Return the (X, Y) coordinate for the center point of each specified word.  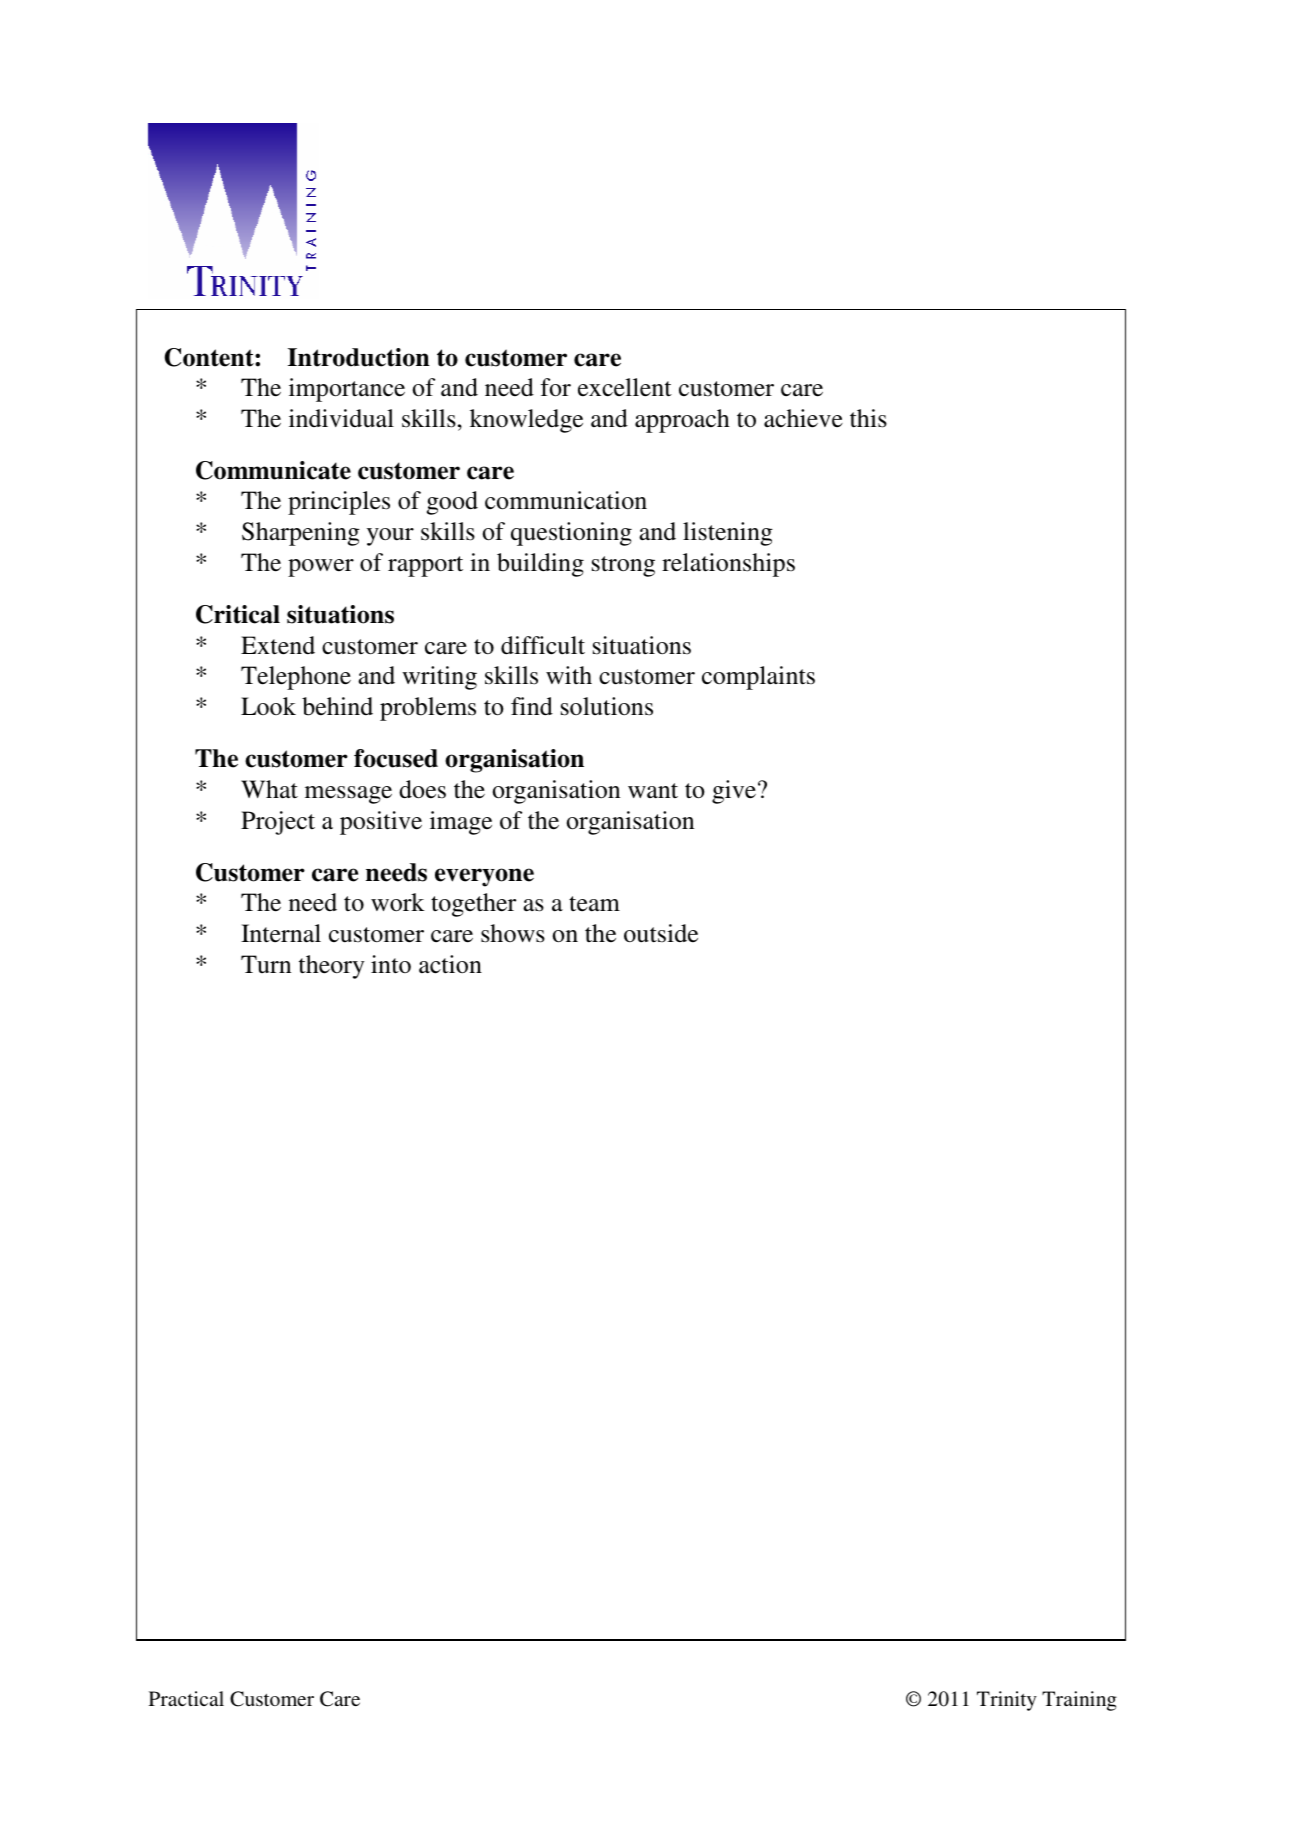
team (594, 904)
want (653, 791)
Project (278, 823)
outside (661, 933)
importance (347, 390)
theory (332, 967)
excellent (625, 387)
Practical (186, 1698)
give (735, 792)
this (868, 418)
